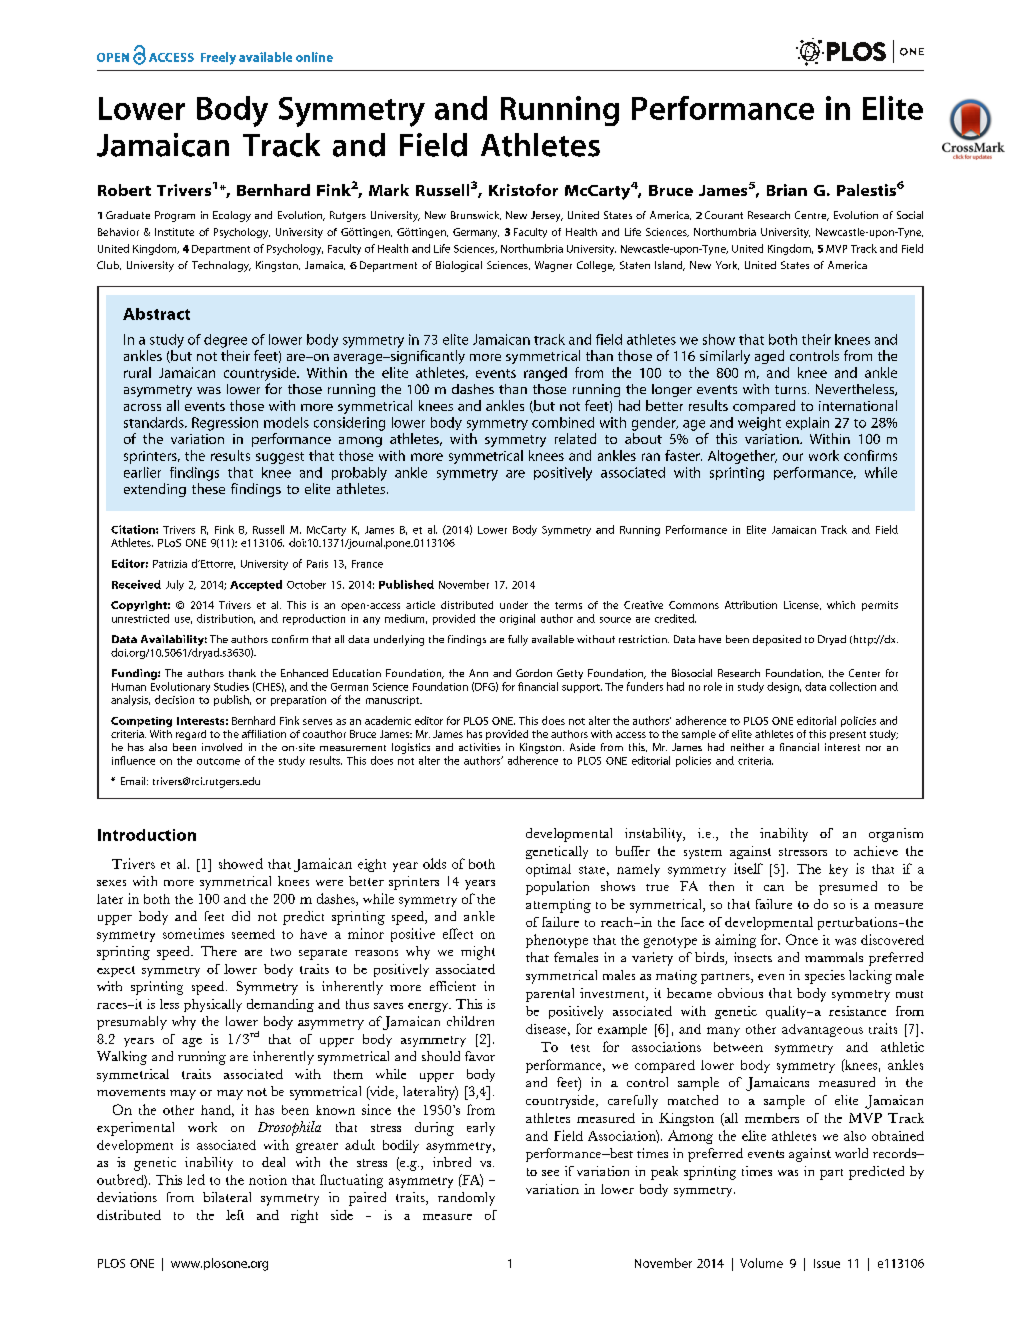 This screenshot has width=1021, height=1319. What do you see at coordinates (807, 423) in the screenshot?
I see `explain` at bounding box center [807, 423].
